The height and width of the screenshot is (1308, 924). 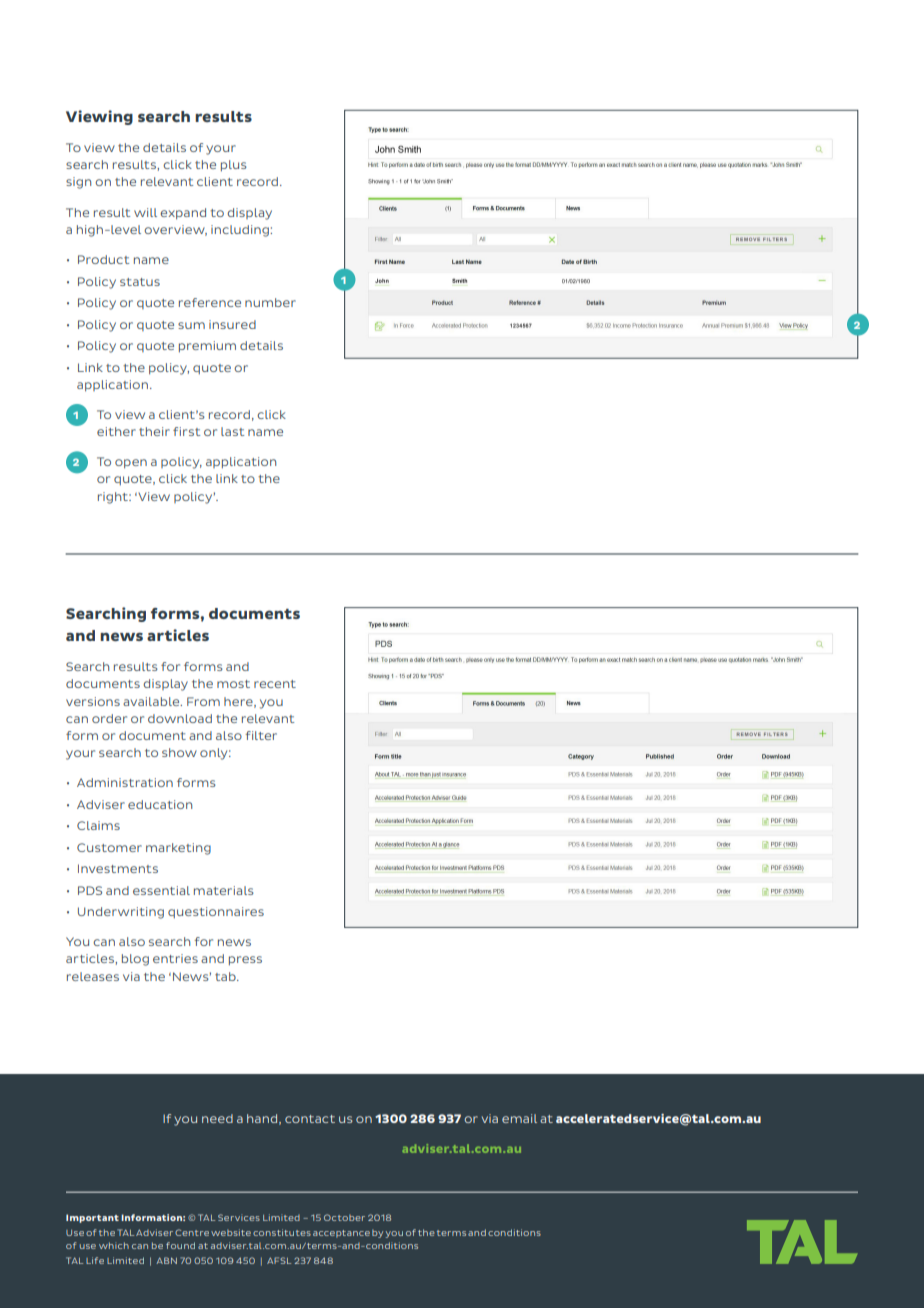 What do you see at coordinates (135, 960) in the screenshot?
I see `blog` at bounding box center [135, 960].
